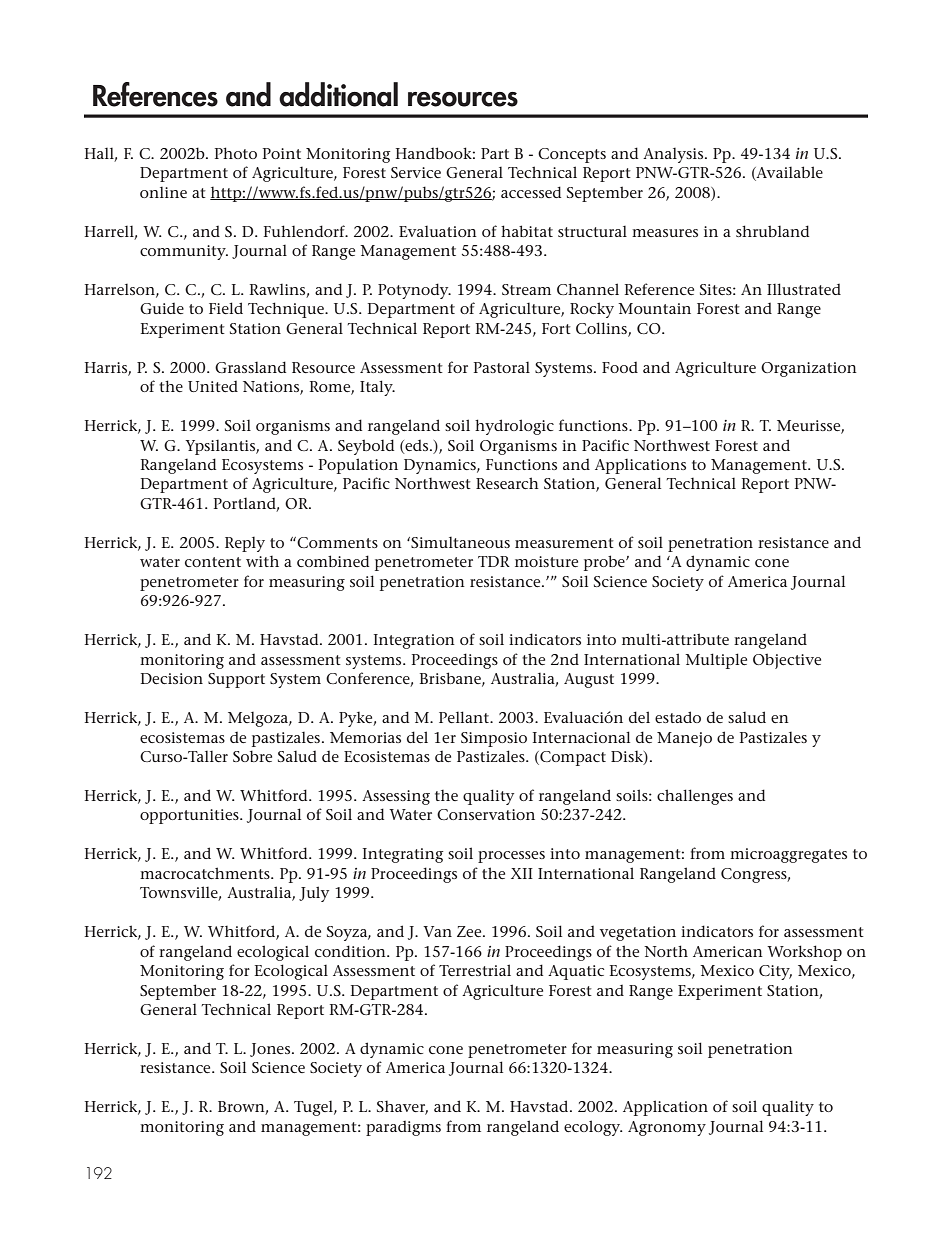 The height and width of the screenshot is (1233, 952). What do you see at coordinates (809, 369) in the screenshot?
I see `Organization` at bounding box center [809, 369].
